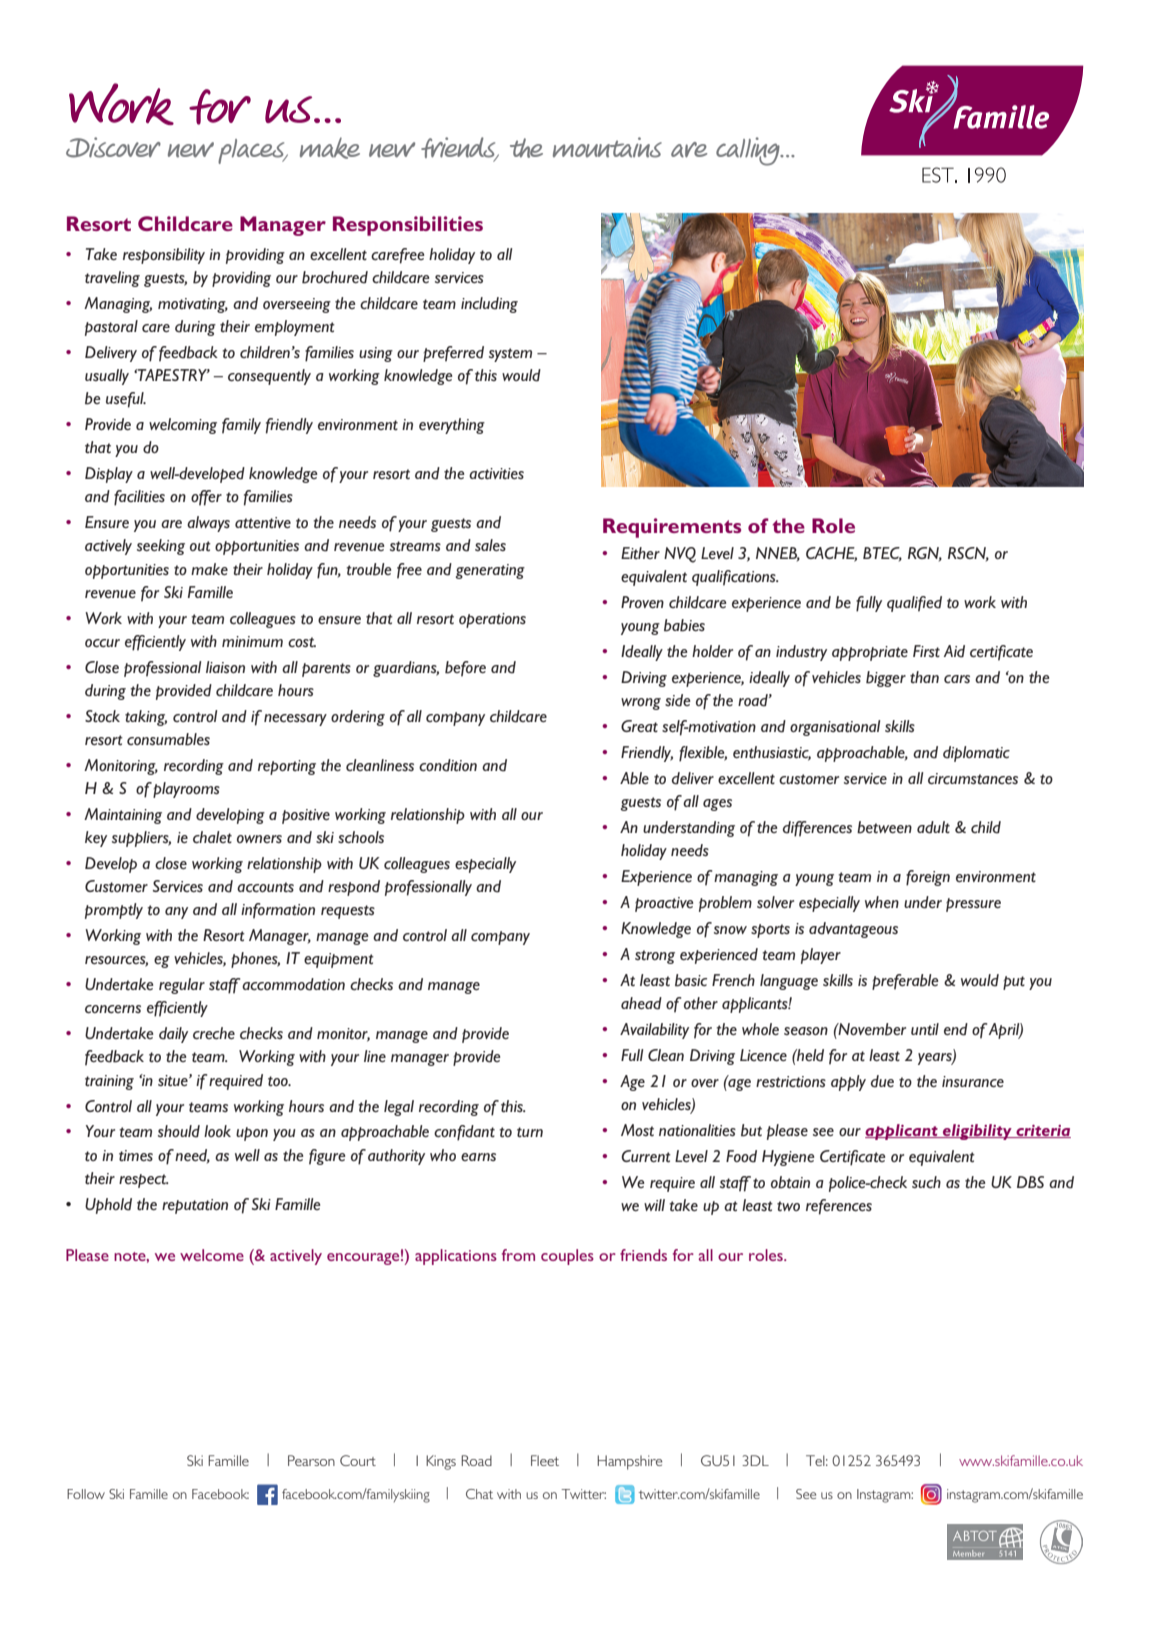 The width and height of the screenshot is (1149, 1625). Describe the element at coordinates (214, 1033) in the screenshot. I see `creche` at that location.
